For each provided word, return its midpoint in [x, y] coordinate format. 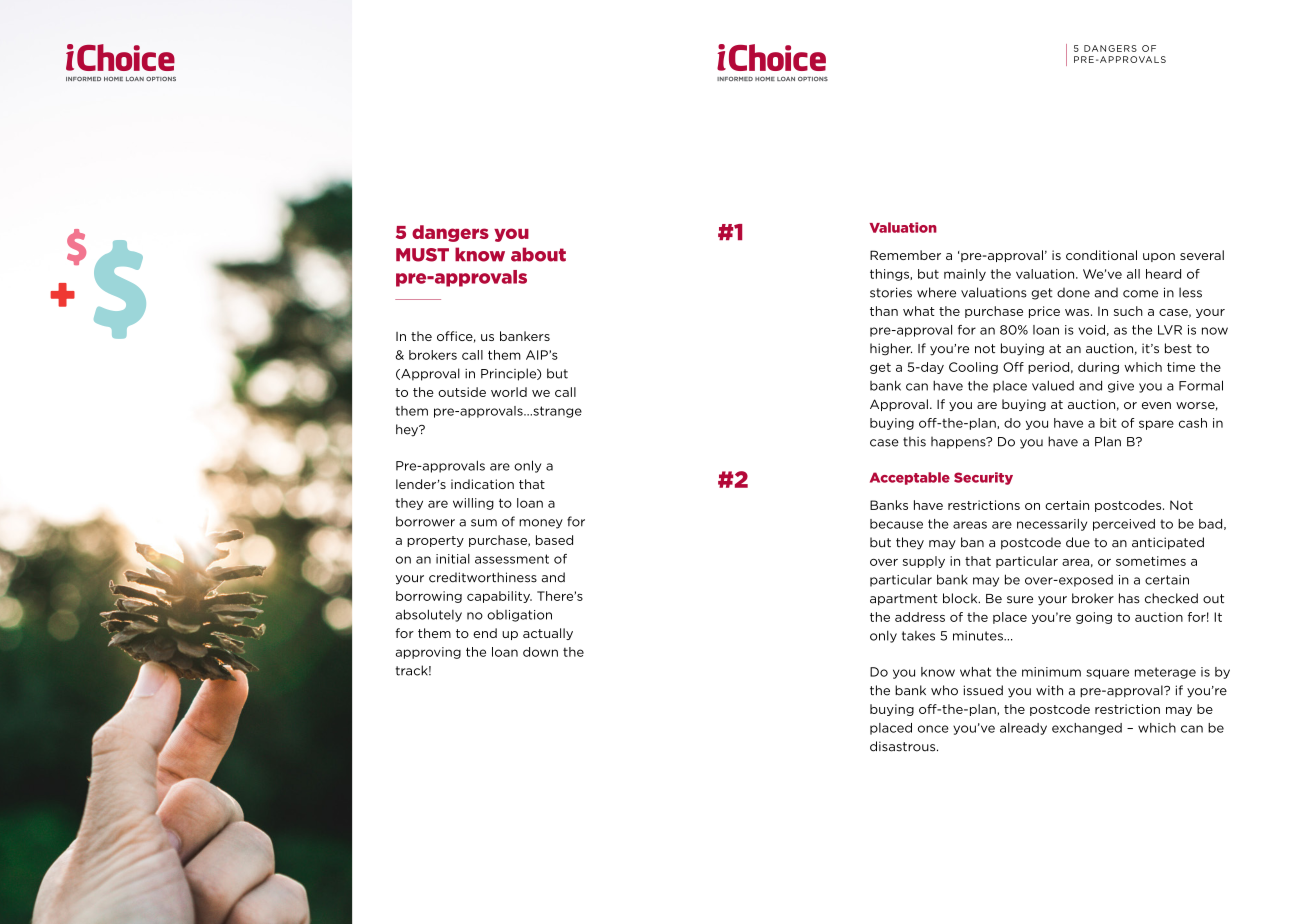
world [509, 392]
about [538, 254]
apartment [904, 600]
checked [1171, 598]
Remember [905, 255]
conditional [1101, 255]
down [540, 652]
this [914, 441]
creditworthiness [483, 577]
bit [1108, 423]
